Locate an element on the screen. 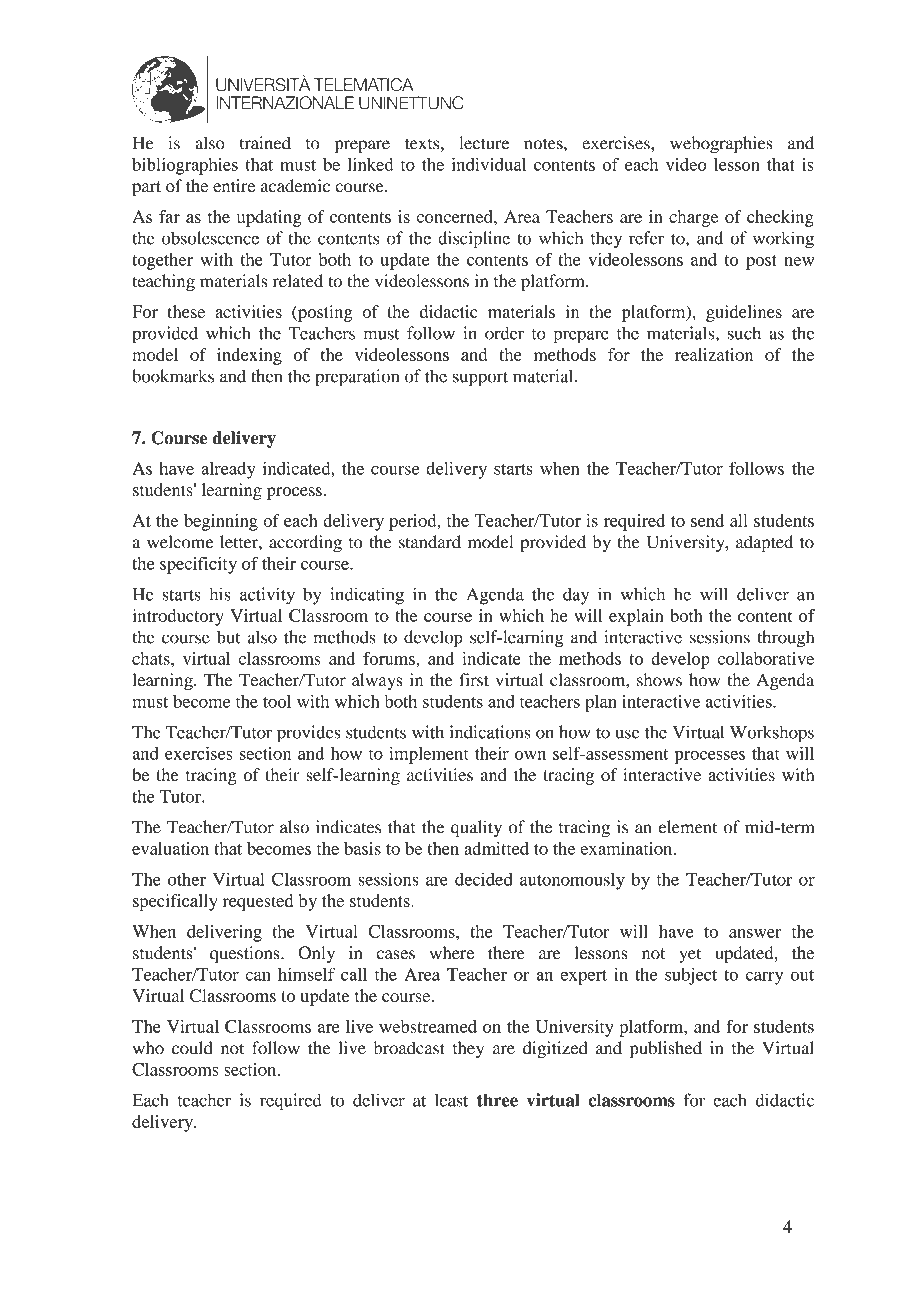  could is located at coordinates (192, 1048).
